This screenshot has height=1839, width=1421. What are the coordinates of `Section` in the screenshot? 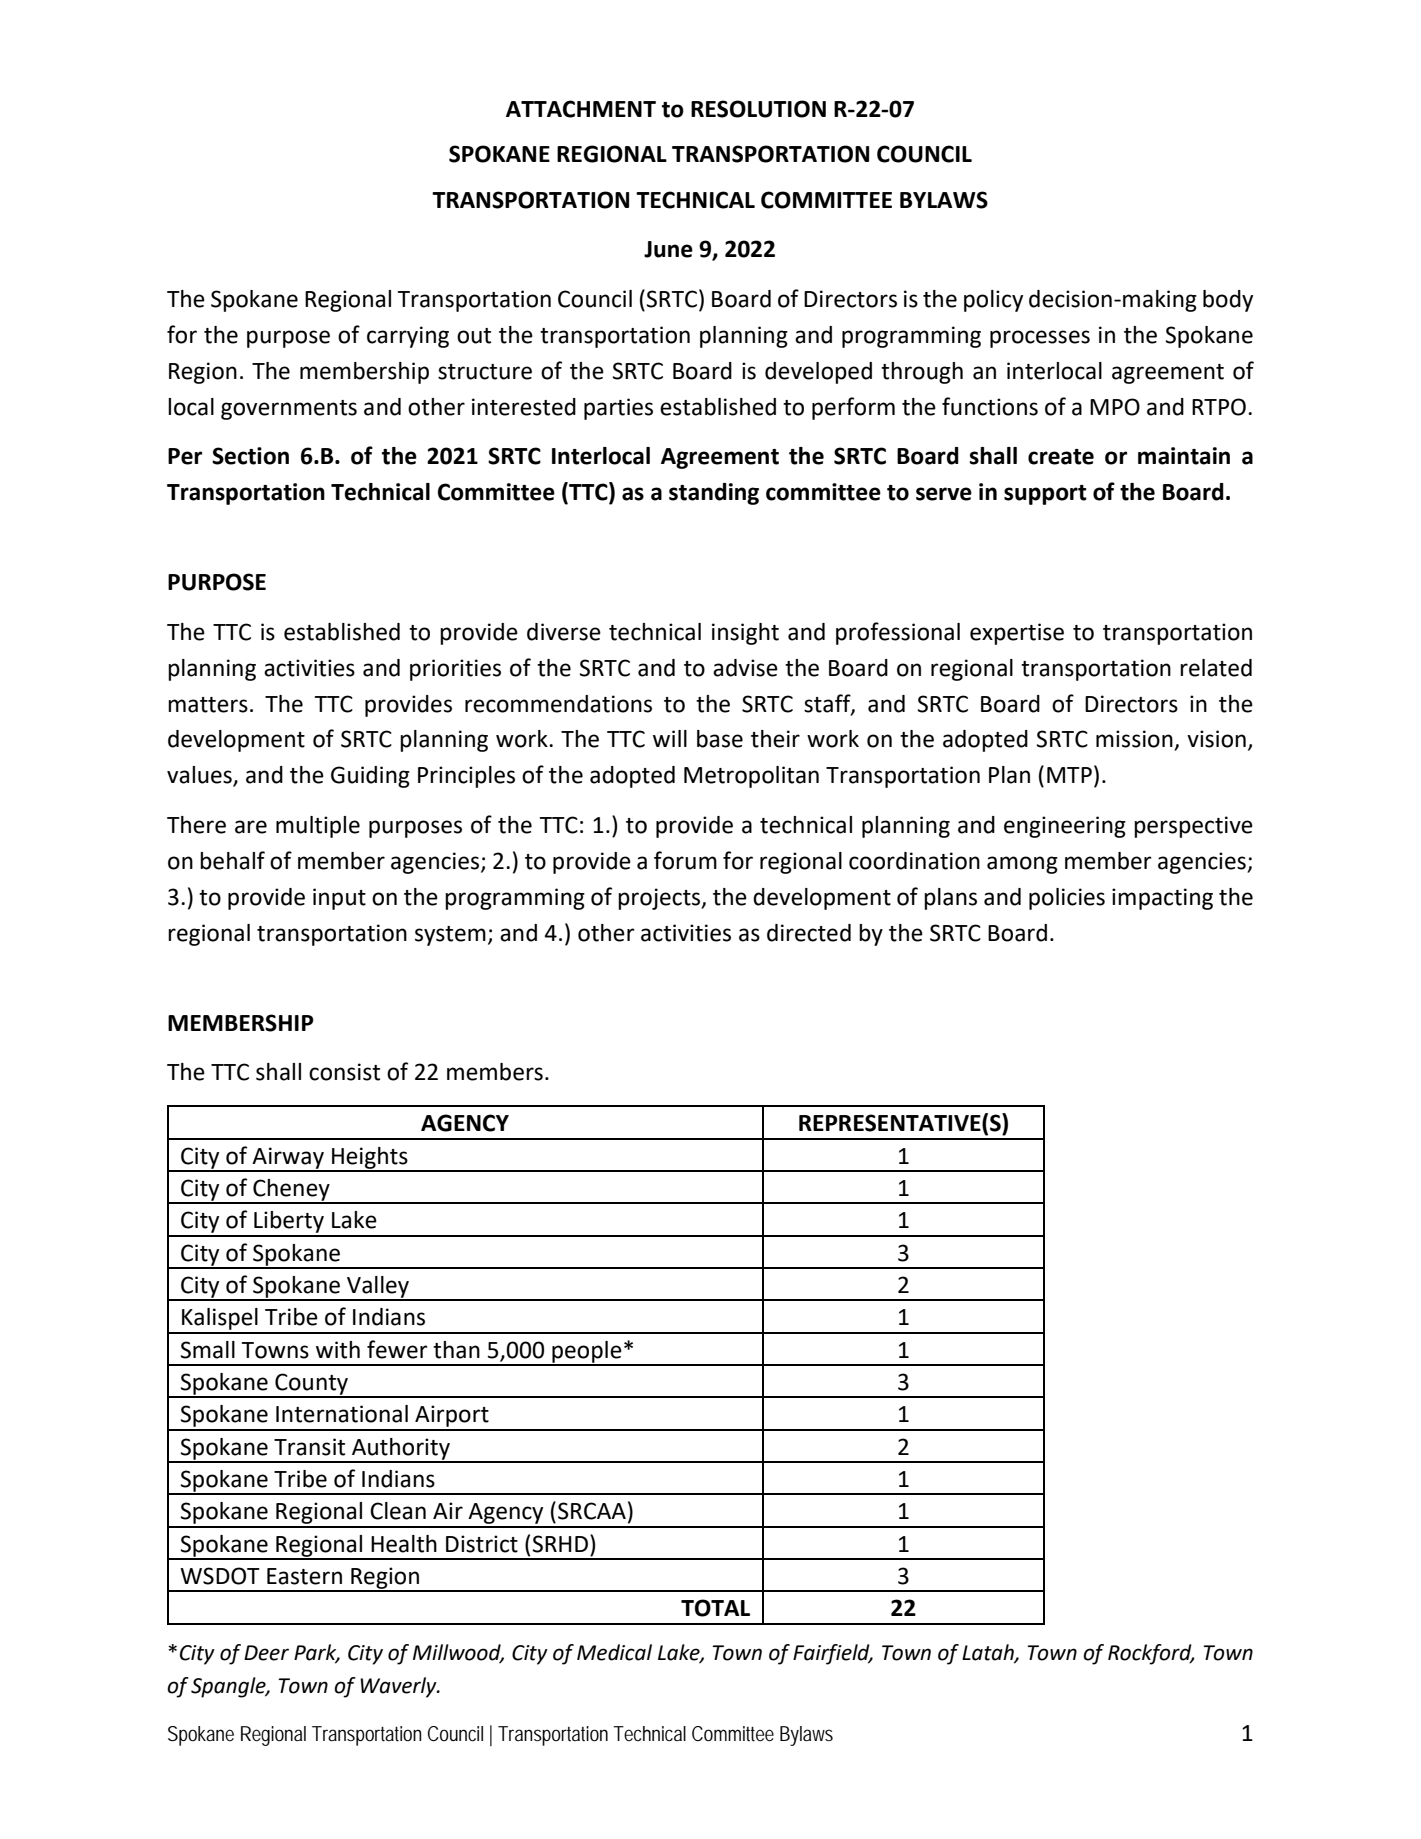 It's located at (250, 456).
